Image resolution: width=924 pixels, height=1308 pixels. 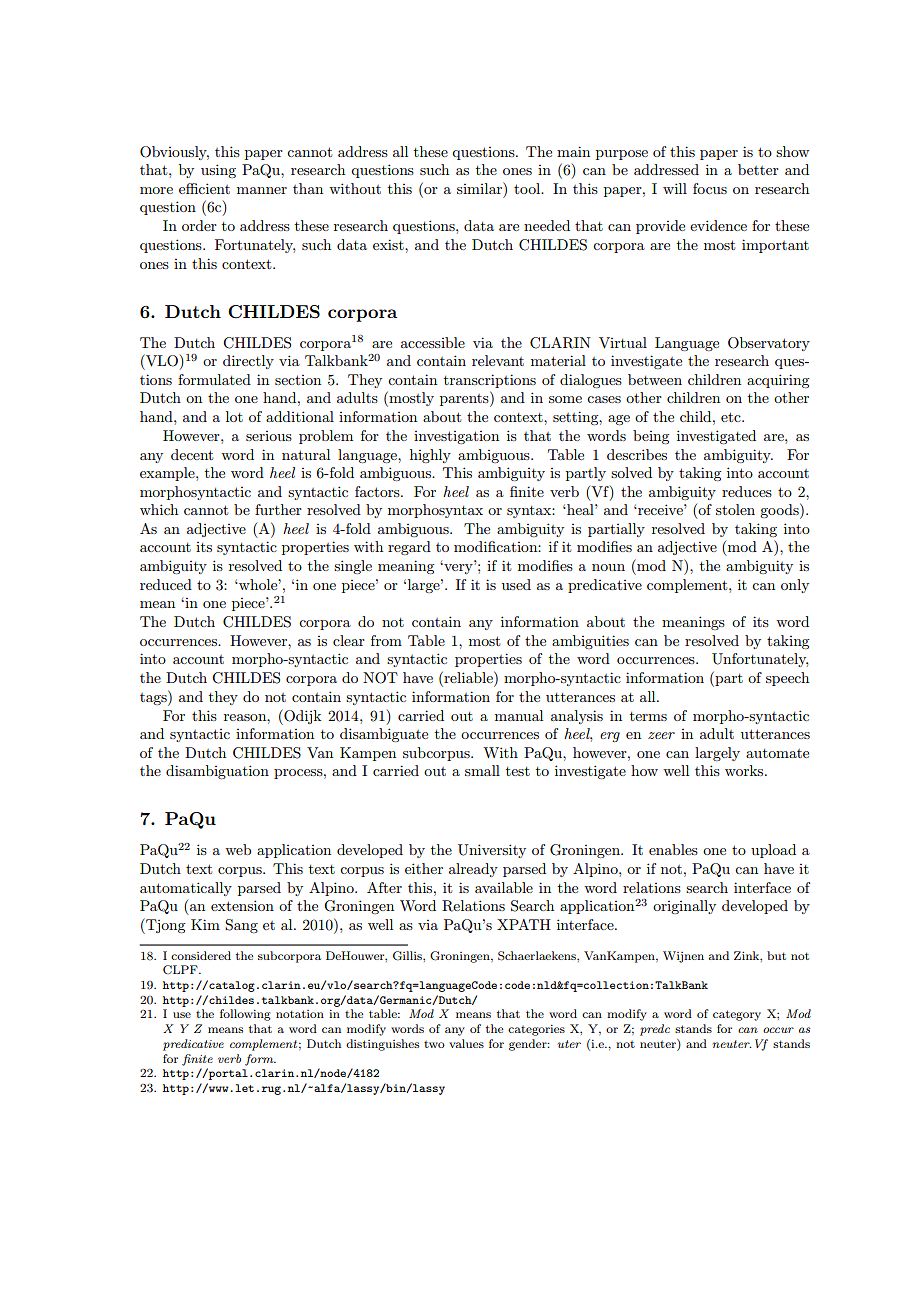 I want to click on tool, so click(x=528, y=188).
